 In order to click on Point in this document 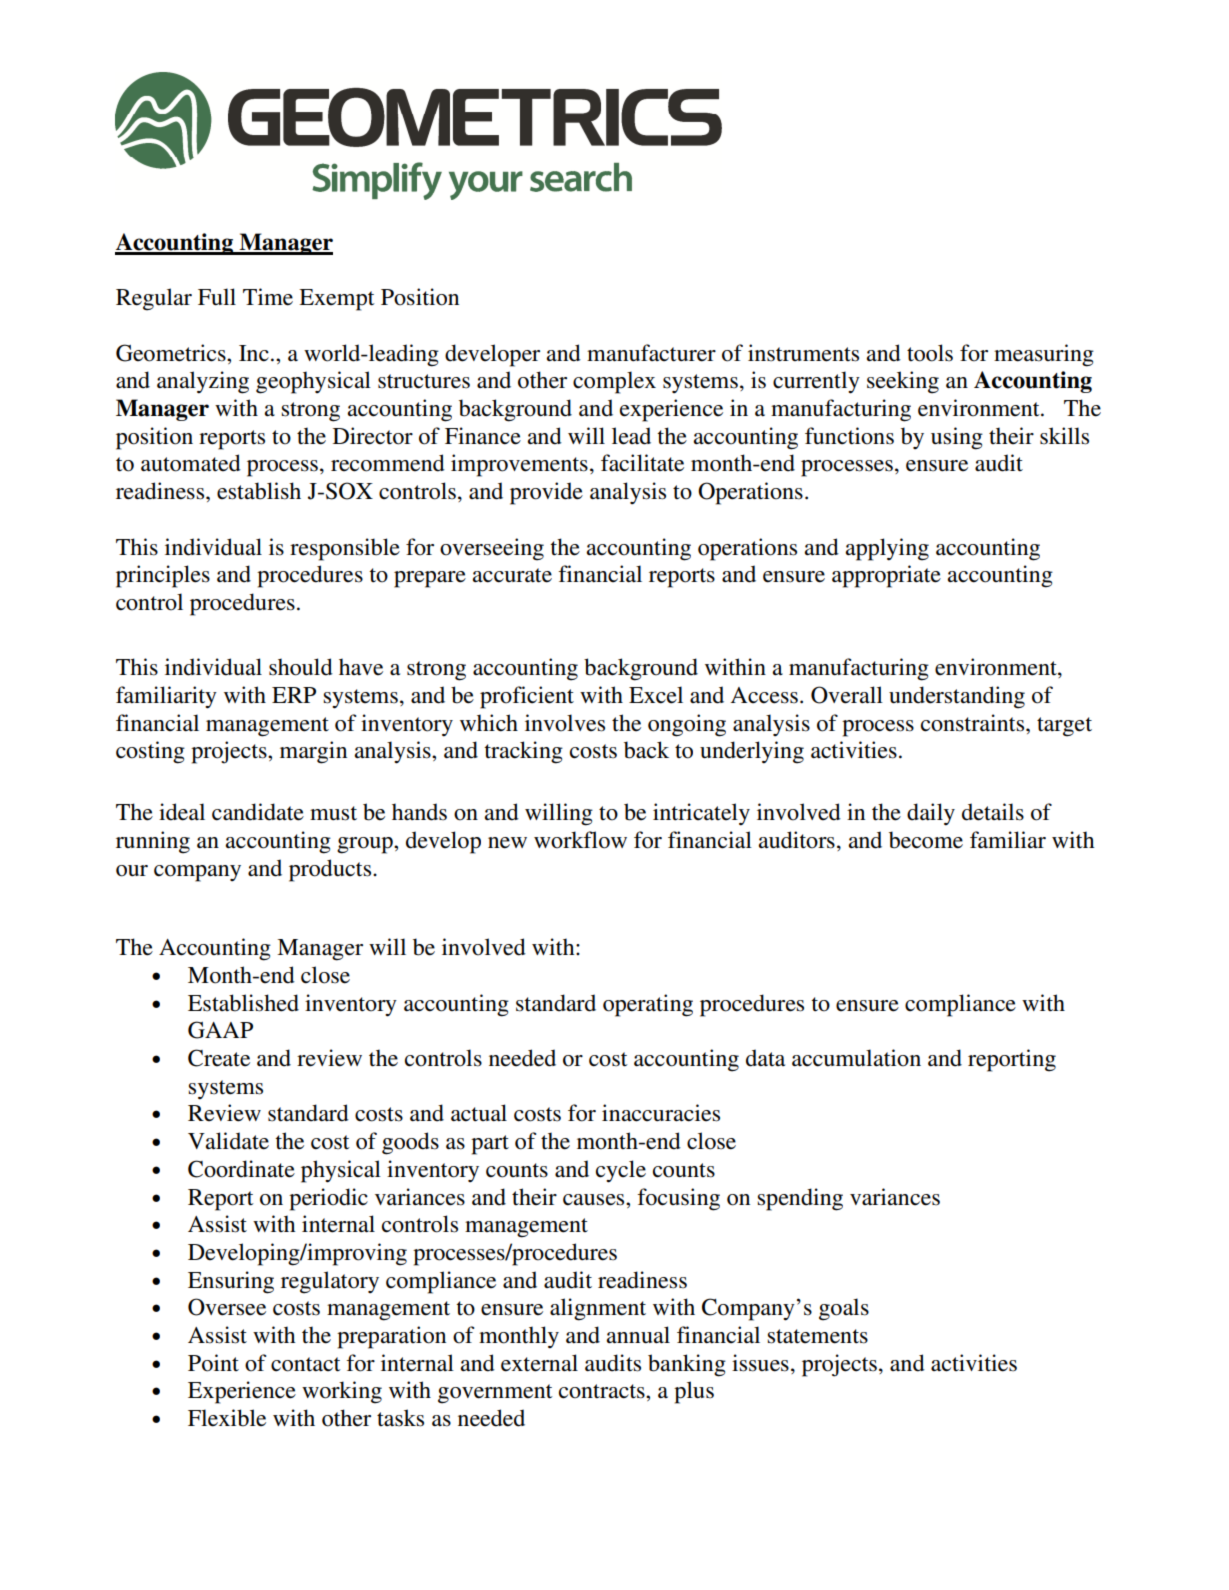, I will do `click(213, 1363)`.
